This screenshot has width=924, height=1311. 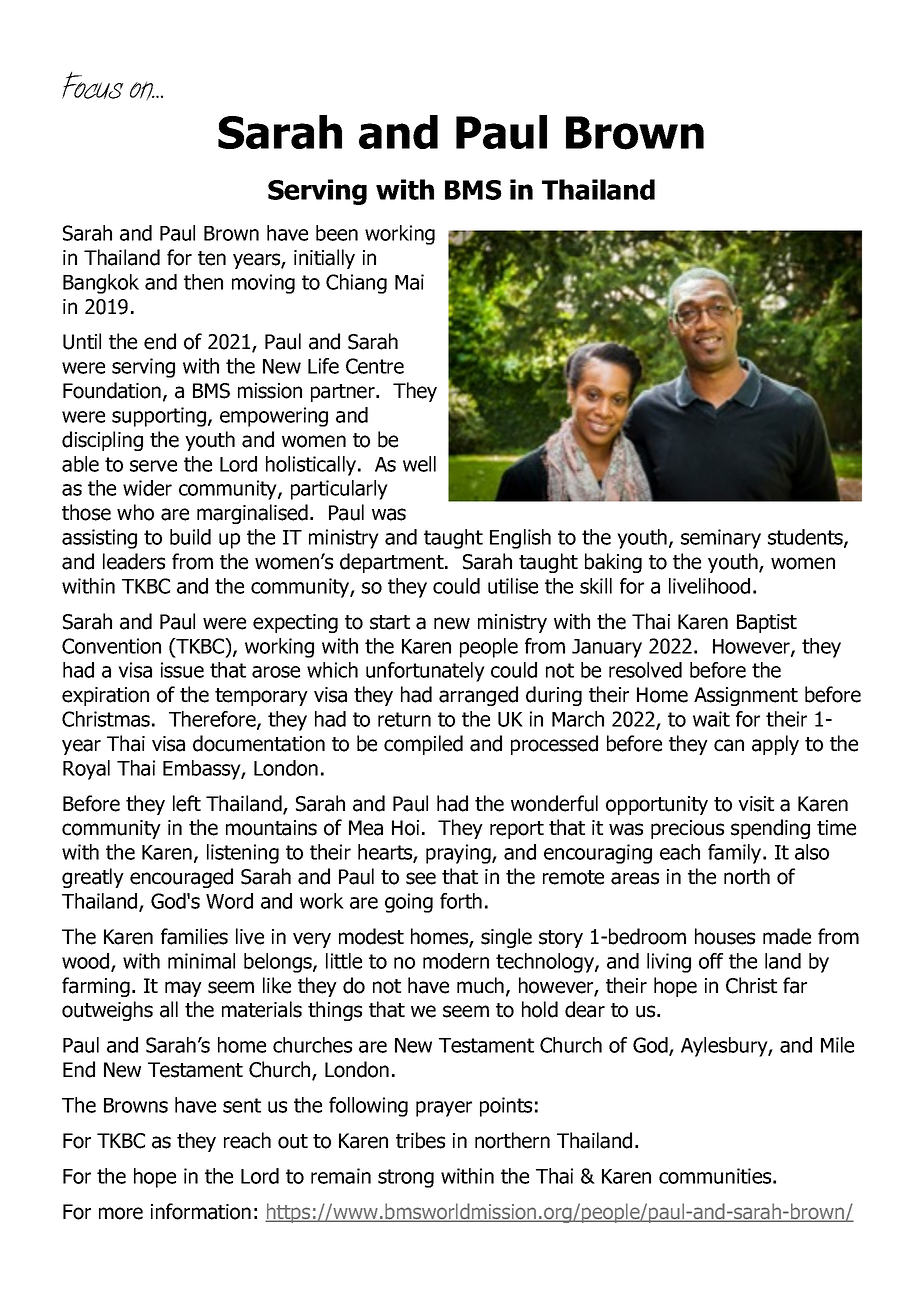 I want to click on may, so click(x=183, y=989).
